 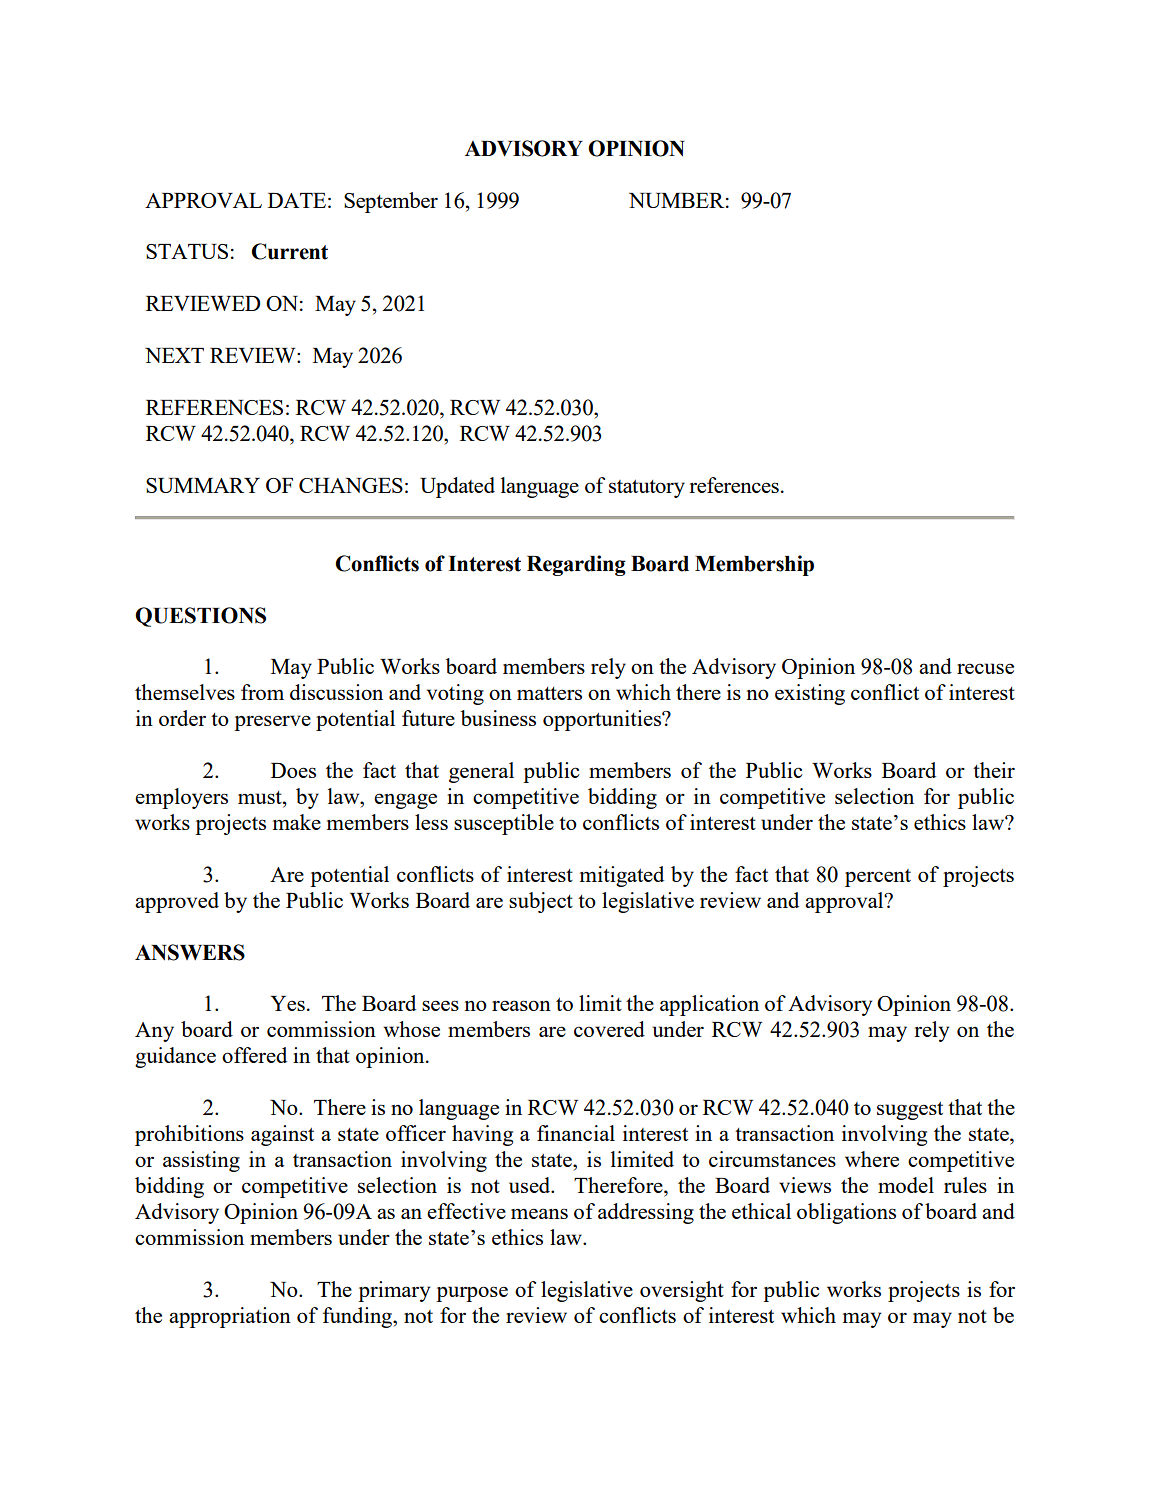 I want to click on Does, so click(x=293, y=770).
